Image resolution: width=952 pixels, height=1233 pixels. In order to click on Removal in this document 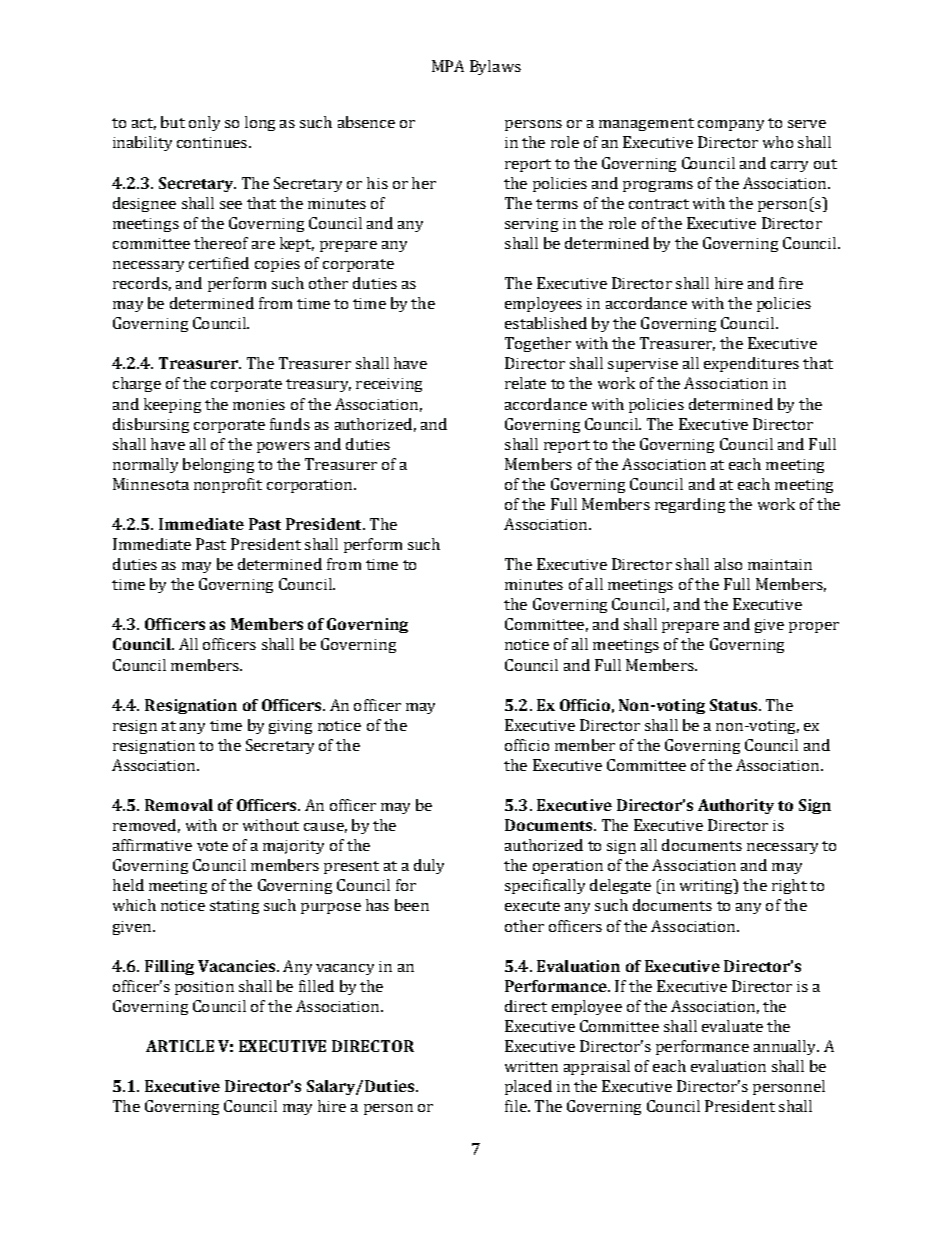, I will do `click(179, 805)`.
